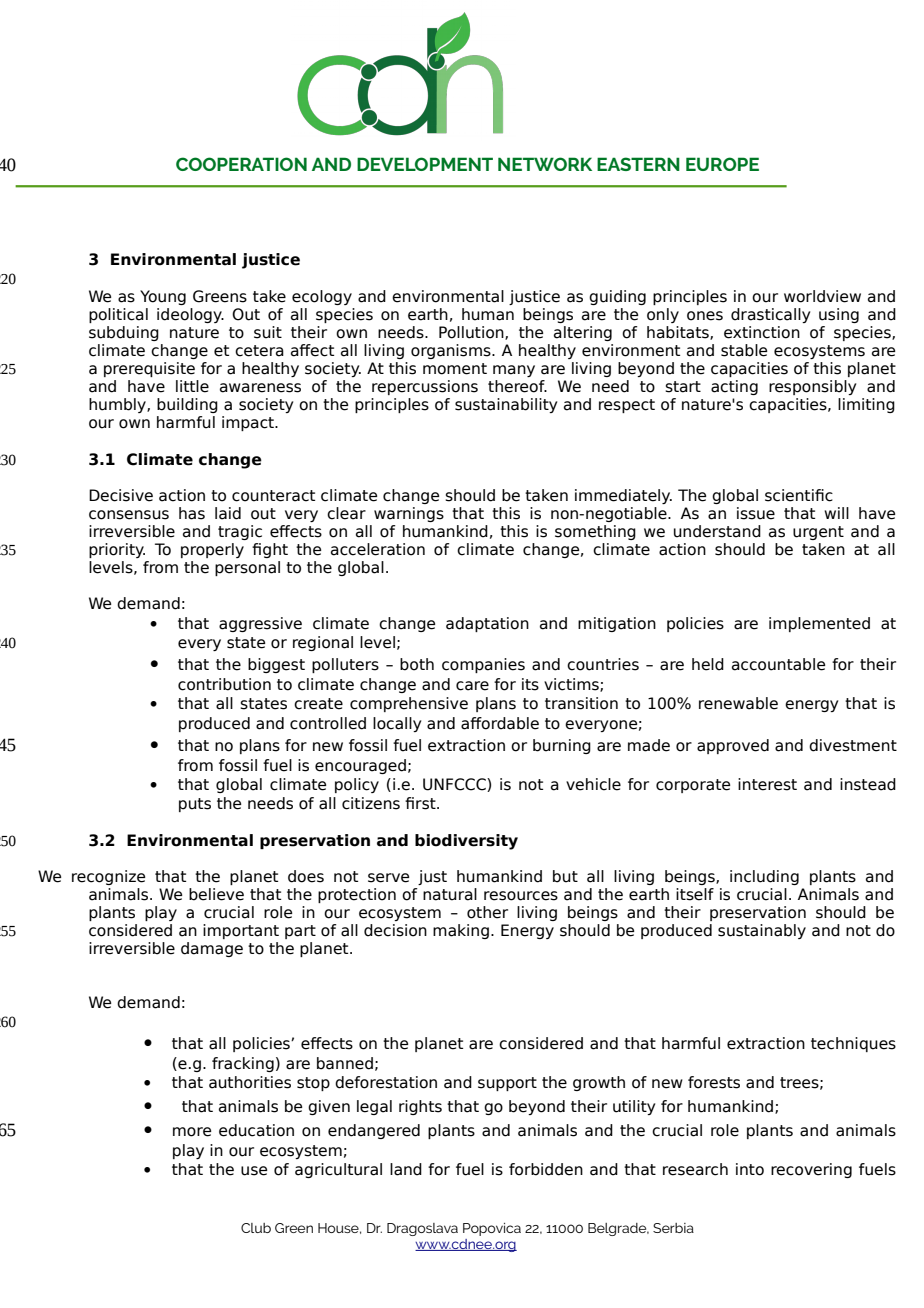 This screenshot has width=924, height=1308. I want to click on damage, so click(212, 949).
